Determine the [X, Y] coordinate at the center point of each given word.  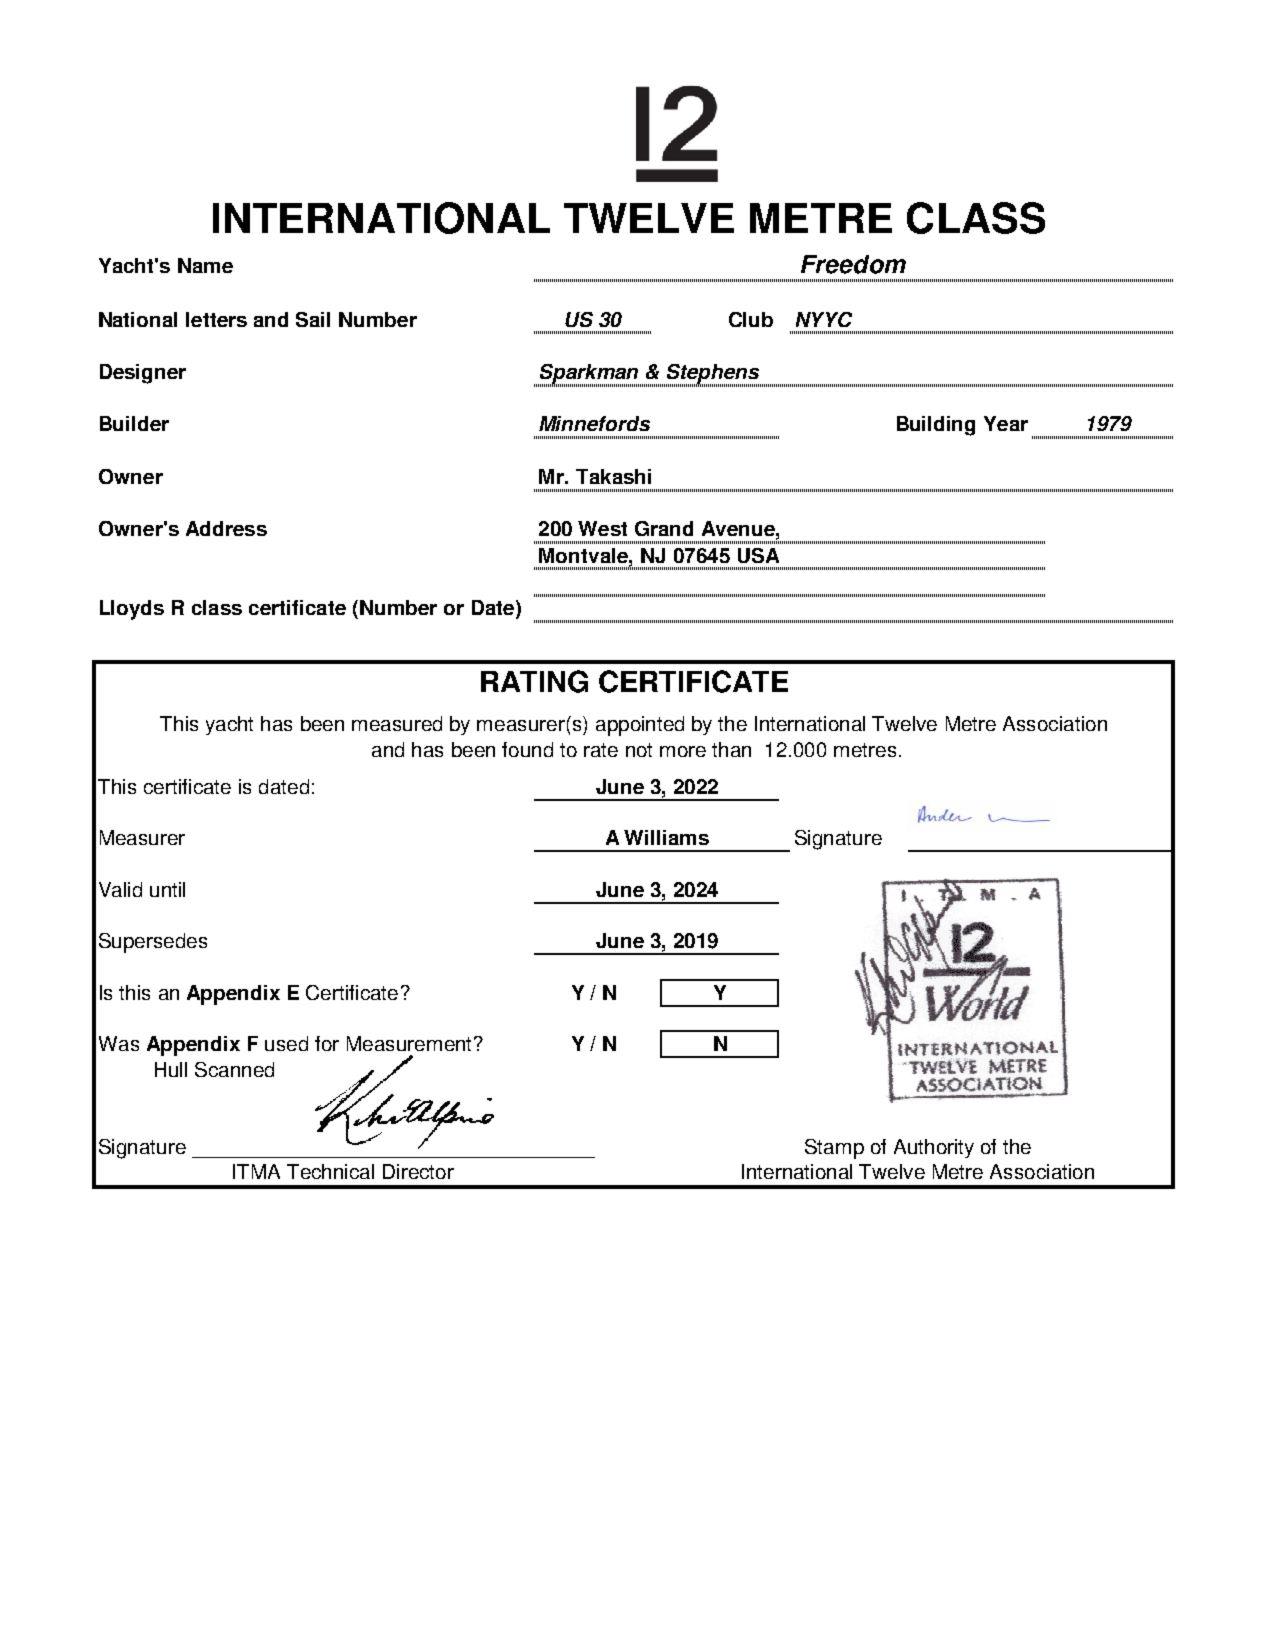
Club [751, 319]
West [602, 528]
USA [758, 555]
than [731, 749]
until [167, 889]
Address [226, 528]
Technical [330, 1171]
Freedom [853, 264]
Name [205, 265]
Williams [666, 837]
